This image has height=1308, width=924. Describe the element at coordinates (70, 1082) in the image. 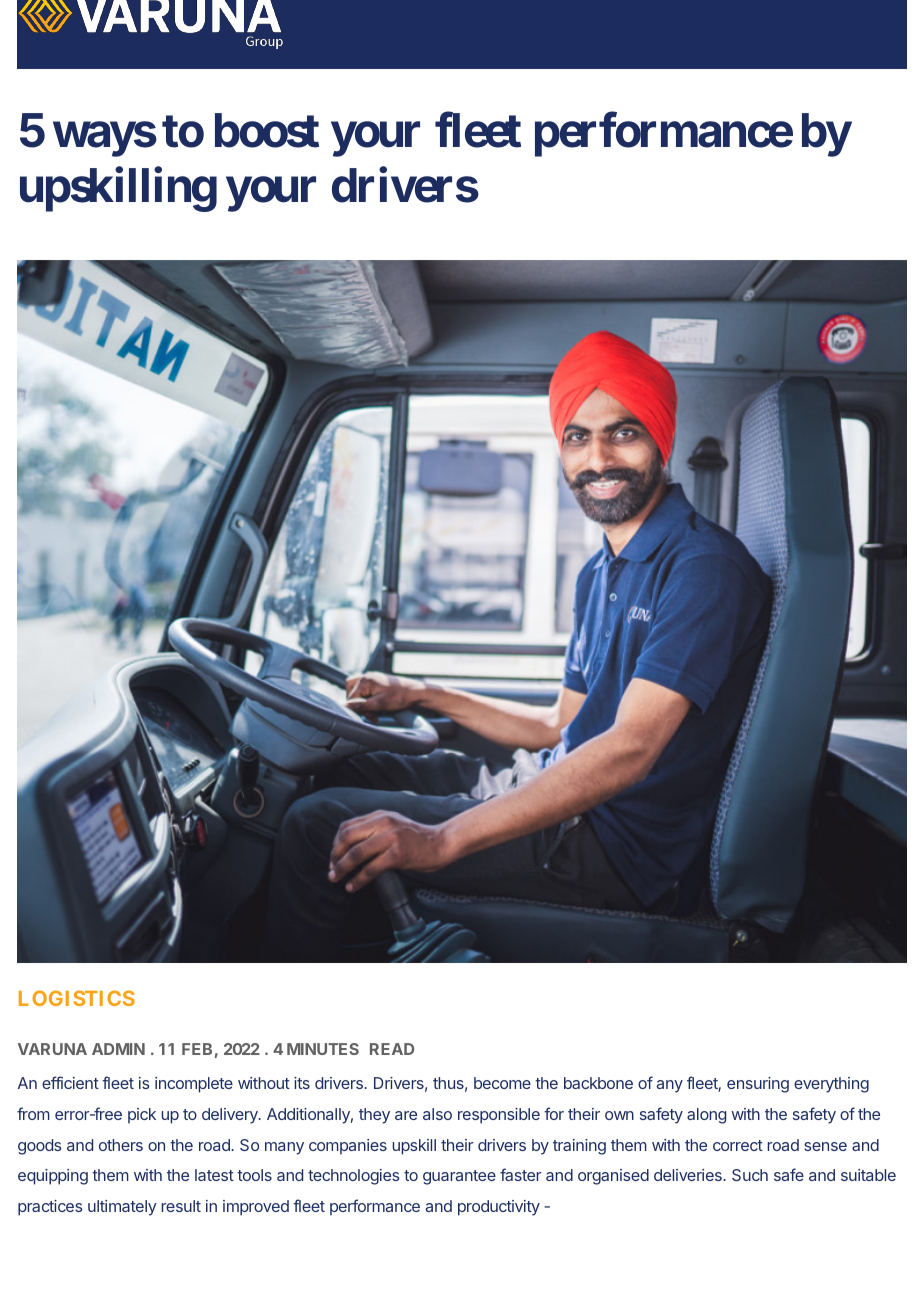

I see `efficient` at that location.
